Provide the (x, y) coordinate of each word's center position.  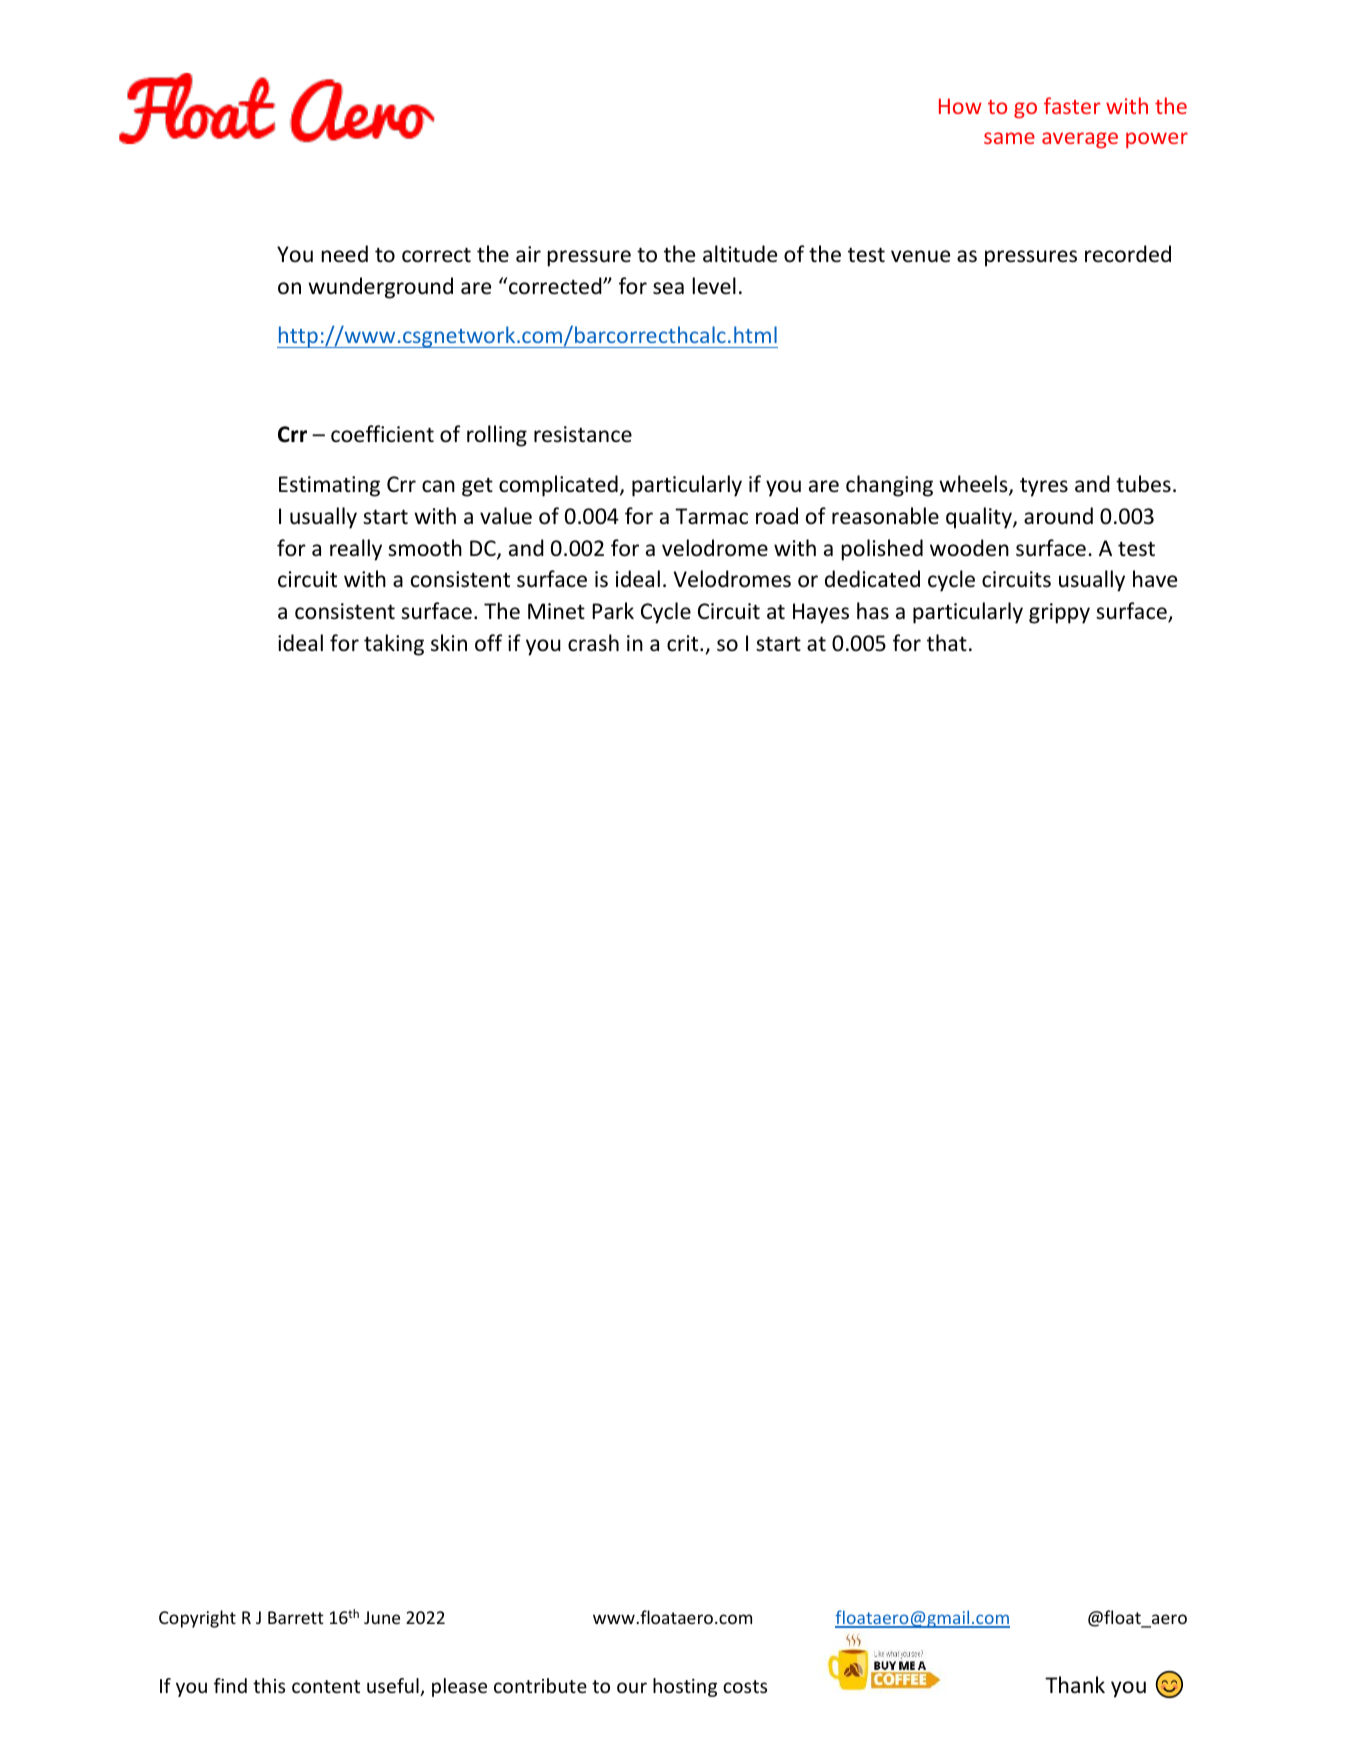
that (947, 642)
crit (684, 643)
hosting (685, 1687)
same (1009, 138)
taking (394, 645)
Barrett (296, 1617)
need (345, 254)
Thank (1075, 1684)
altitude (740, 254)
